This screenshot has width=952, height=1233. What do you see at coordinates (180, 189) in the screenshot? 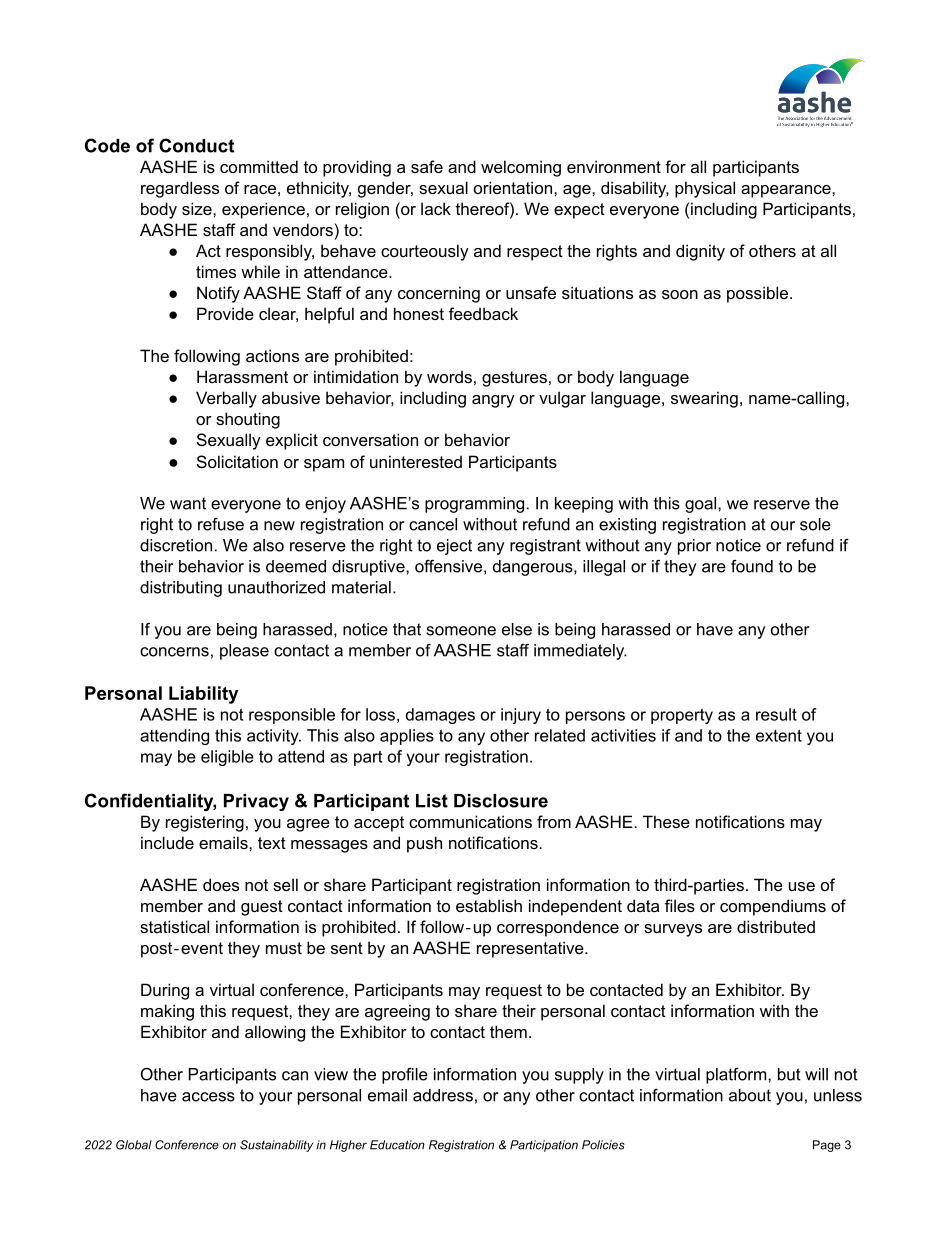
I see `regardless` at bounding box center [180, 189].
